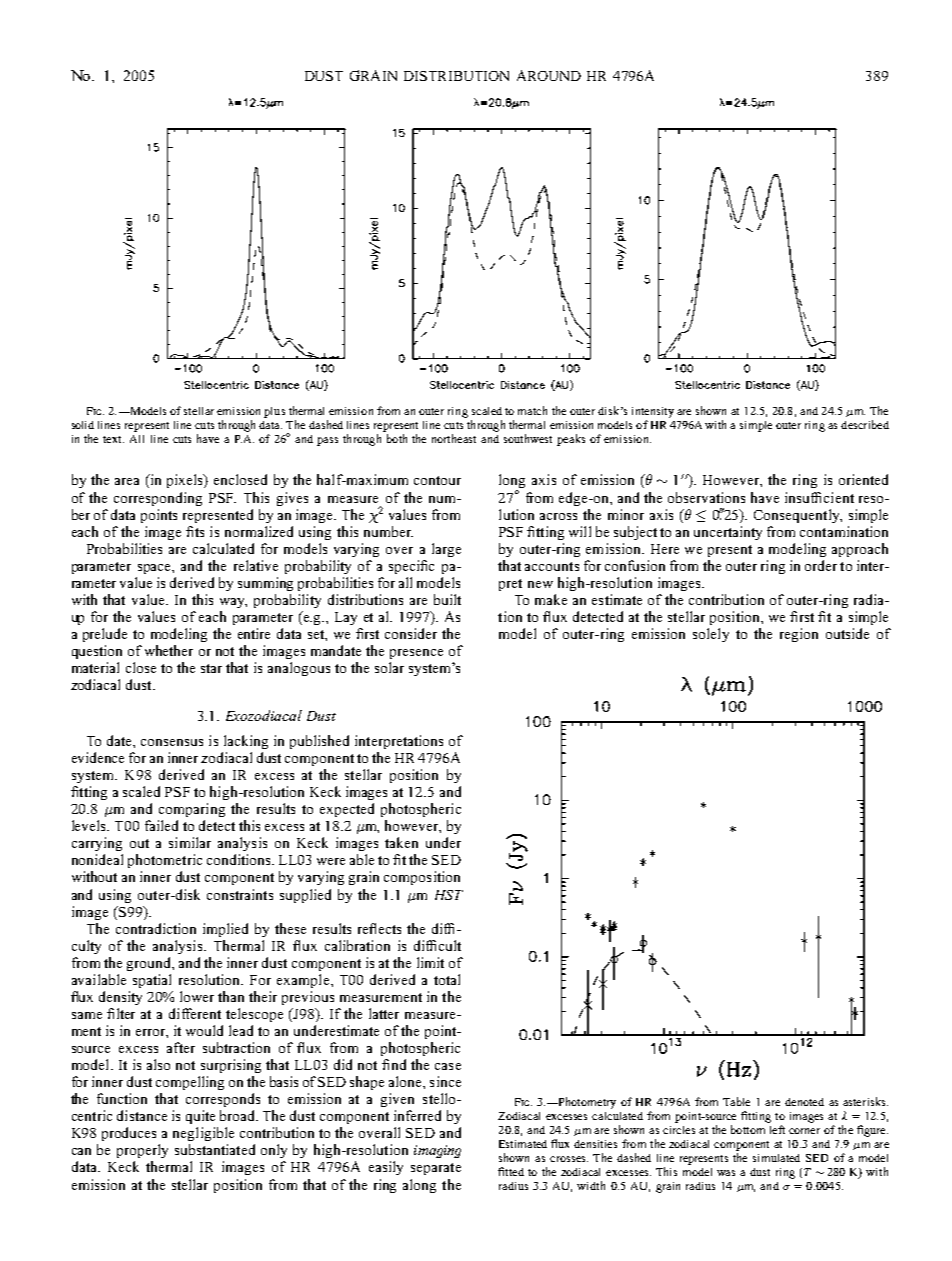 Image resolution: width=952 pixels, height=1261 pixels. What do you see at coordinates (653, 412) in the screenshot?
I see `intensity` at bounding box center [653, 412].
